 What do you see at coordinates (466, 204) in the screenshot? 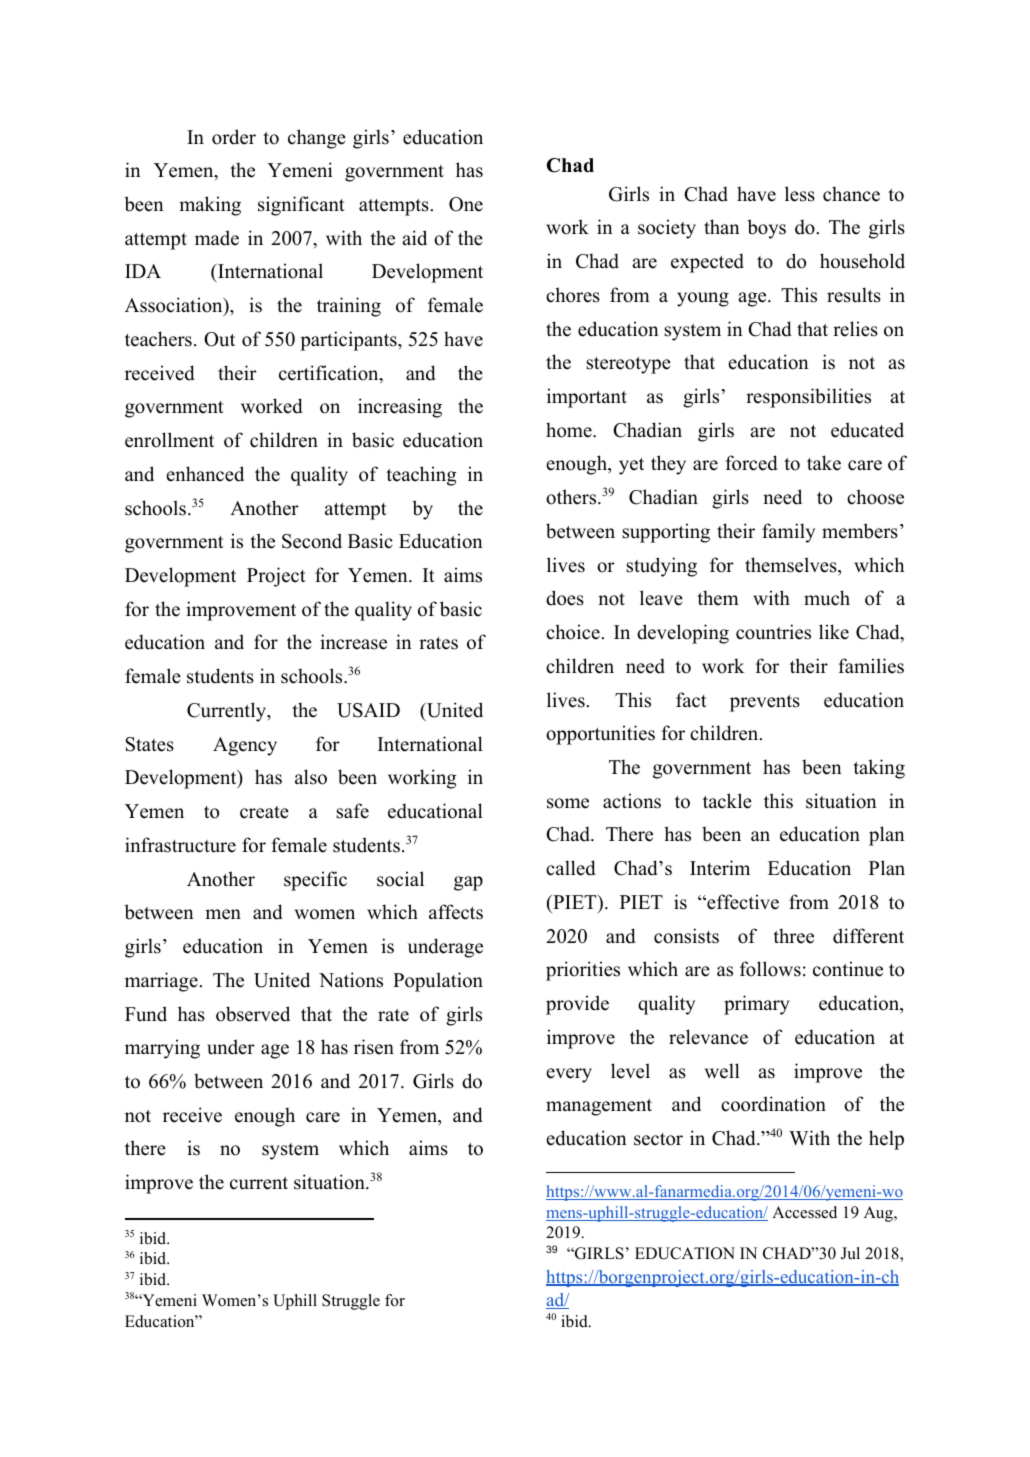
I see `One` at bounding box center [466, 204].
